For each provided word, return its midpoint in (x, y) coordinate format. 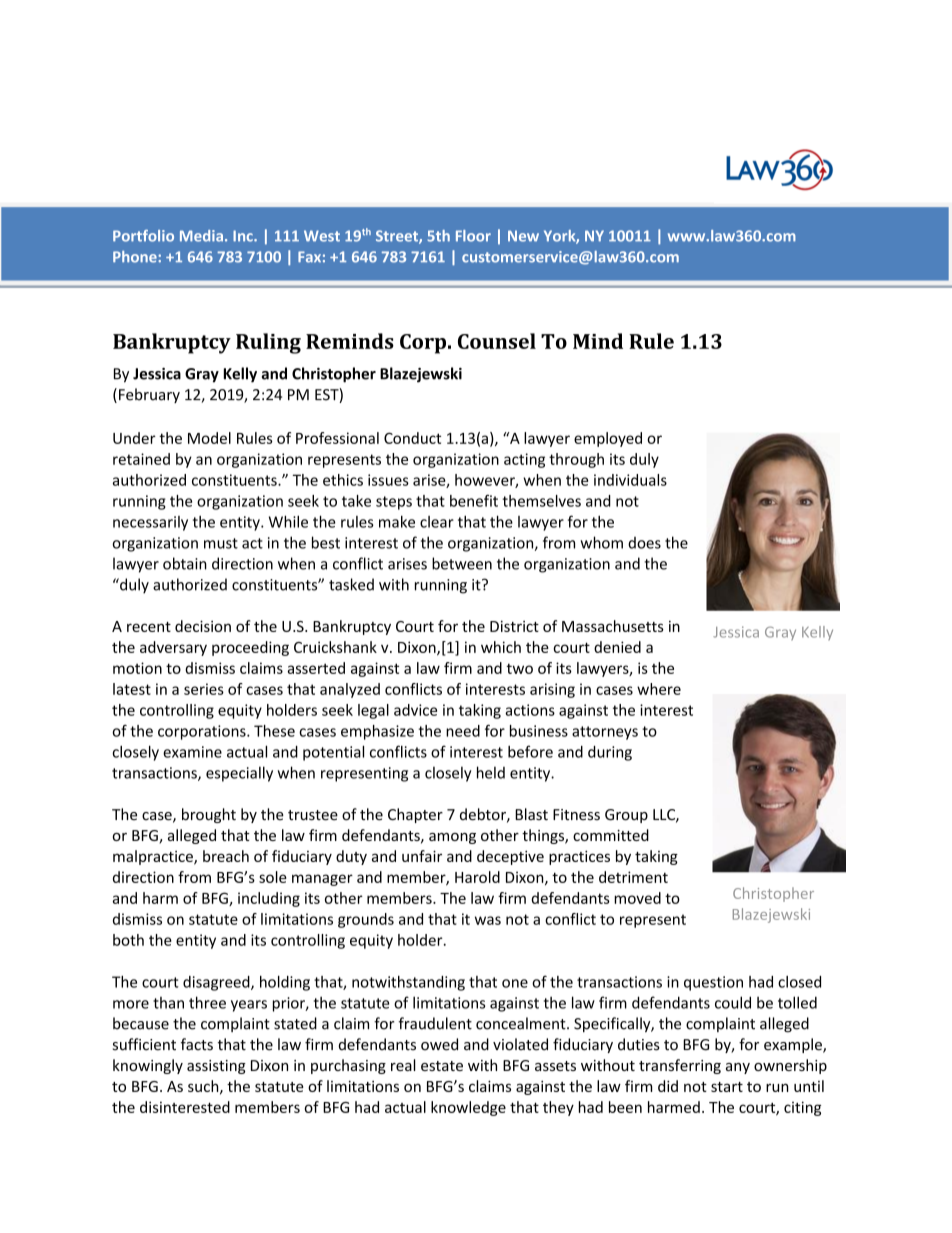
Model (209, 438)
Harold (477, 877)
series (204, 689)
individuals (630, 480)
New (523, 236)
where (659, 689)
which (501, 647)
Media (201, 236)
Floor (473, 236)
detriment (633, 877)
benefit (474, 501)
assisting (216, 1067)
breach (226, 856)
